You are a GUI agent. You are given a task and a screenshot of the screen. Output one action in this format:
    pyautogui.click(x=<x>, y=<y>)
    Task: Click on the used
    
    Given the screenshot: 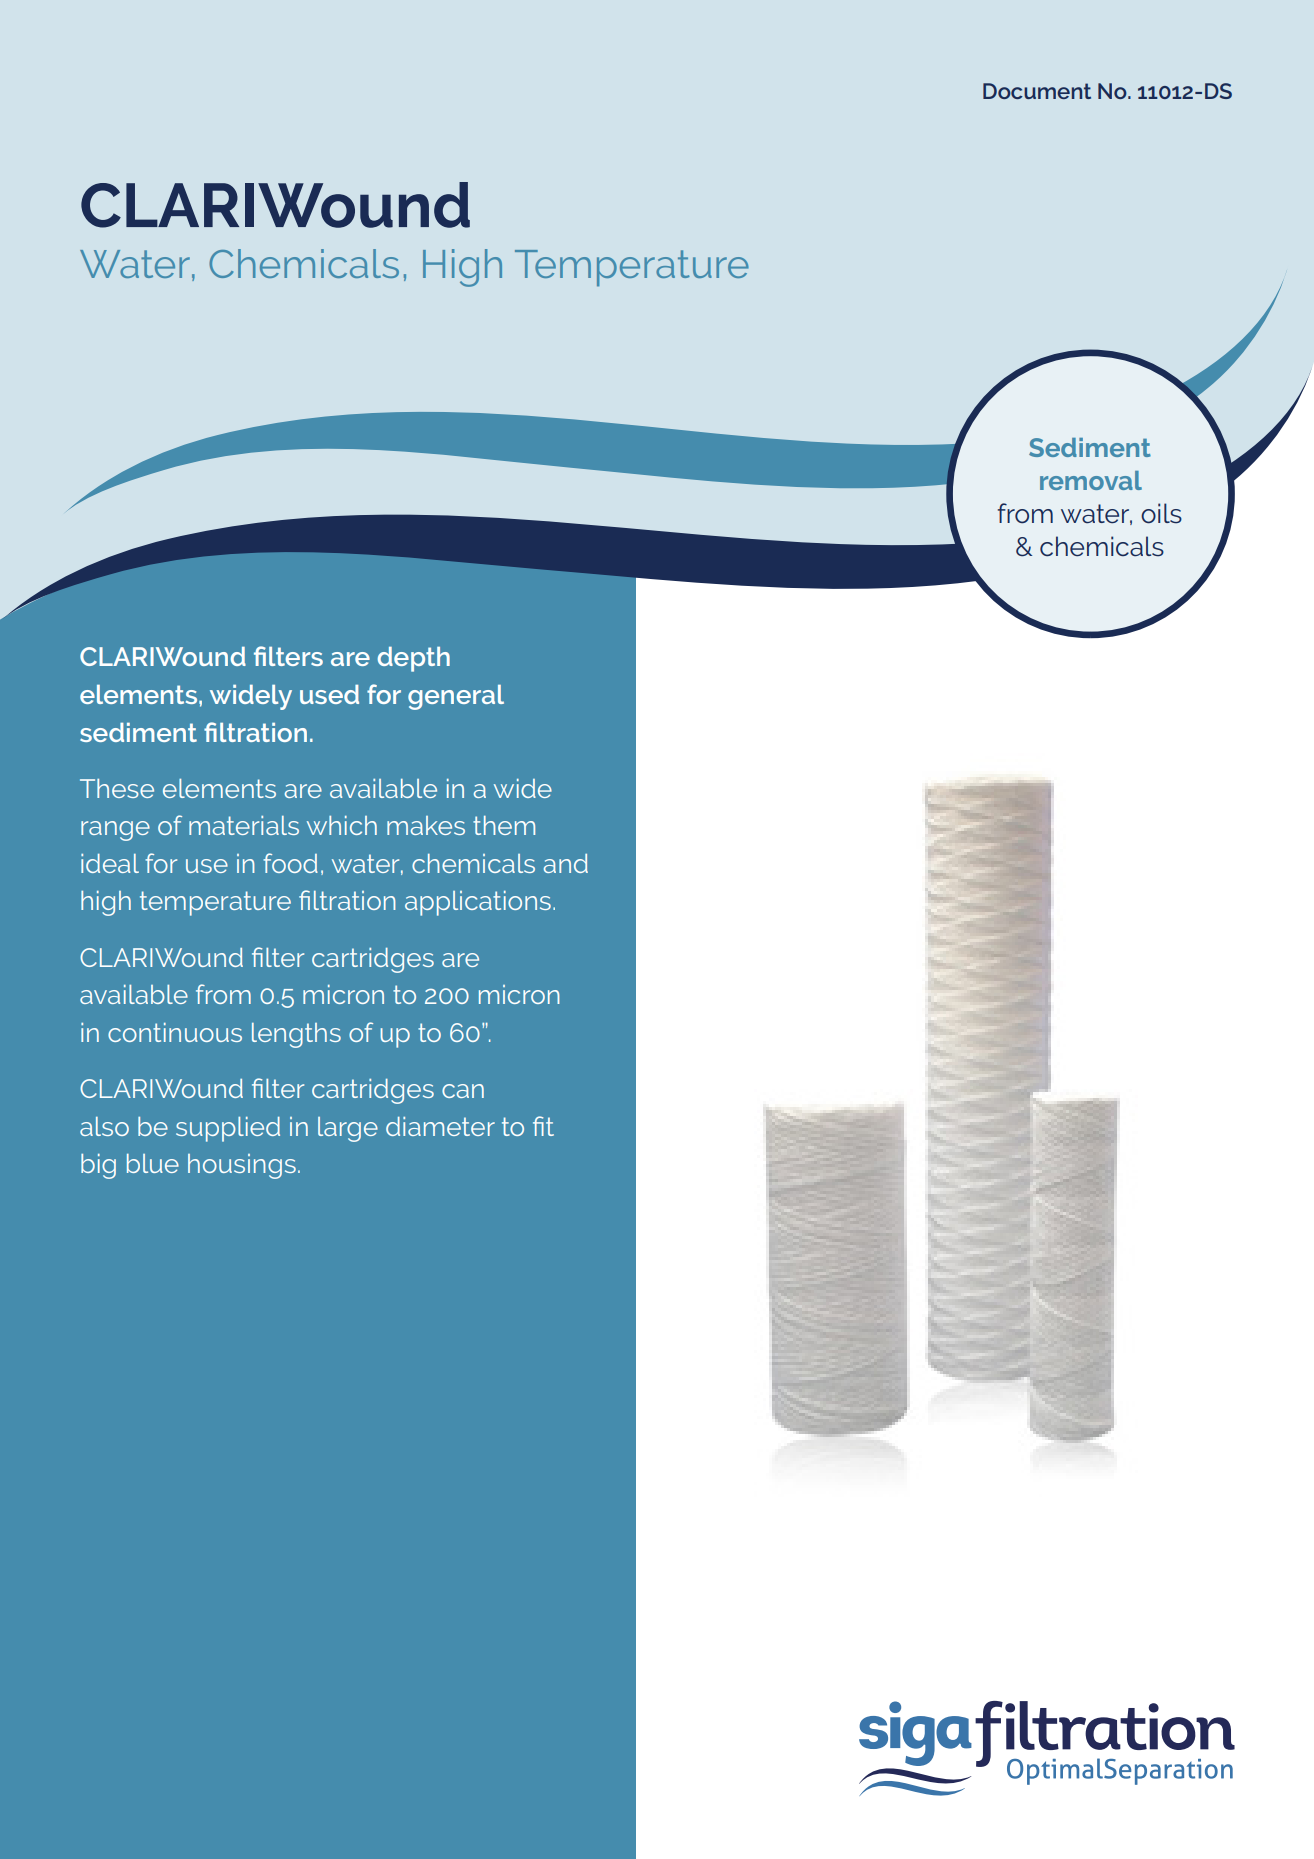 What is the action you would take?
    pyautogui.click(x=329, y=694)
